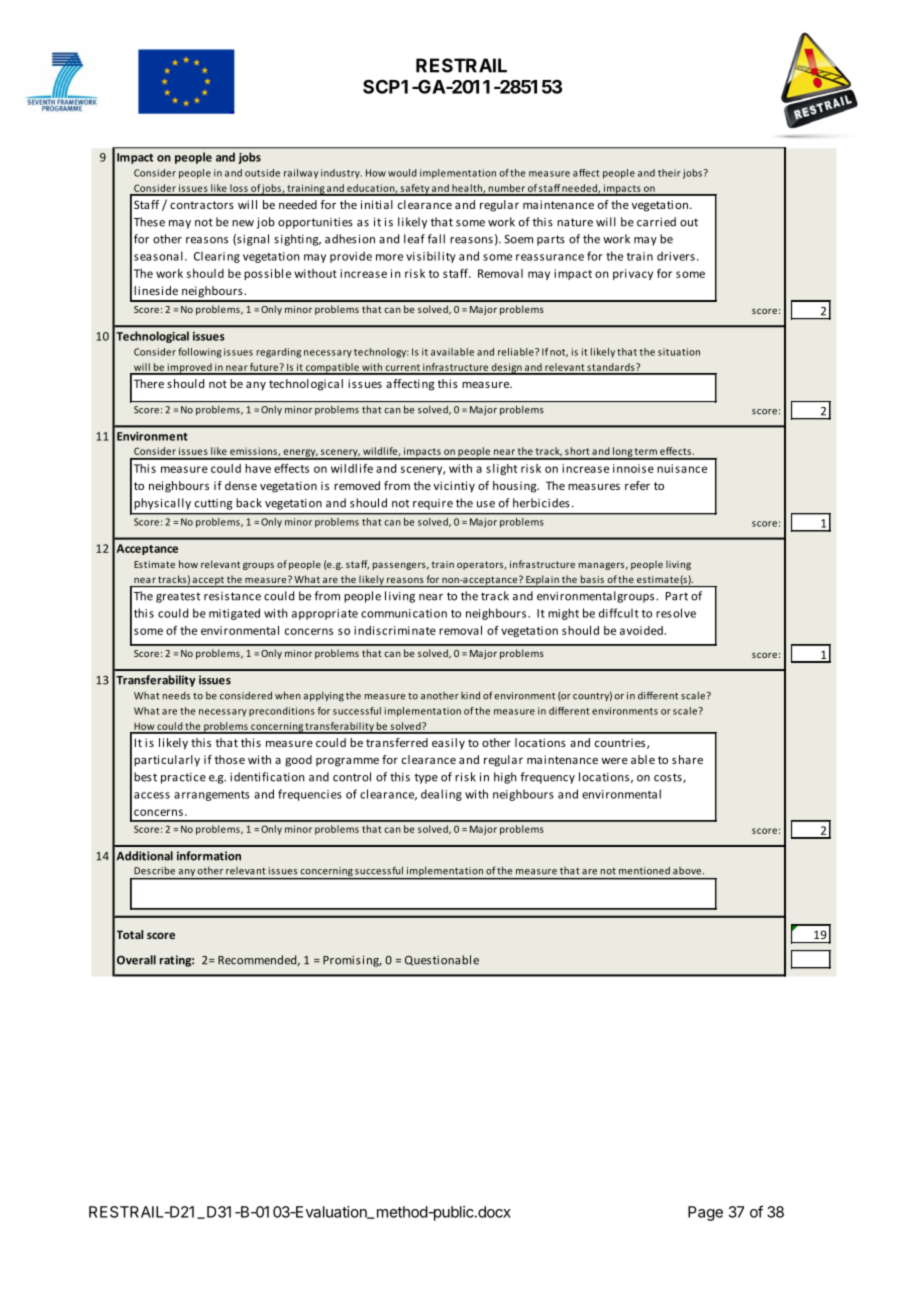 This screenshot has width=924, height=1308. I want to click on kind, so click(470, 695).
